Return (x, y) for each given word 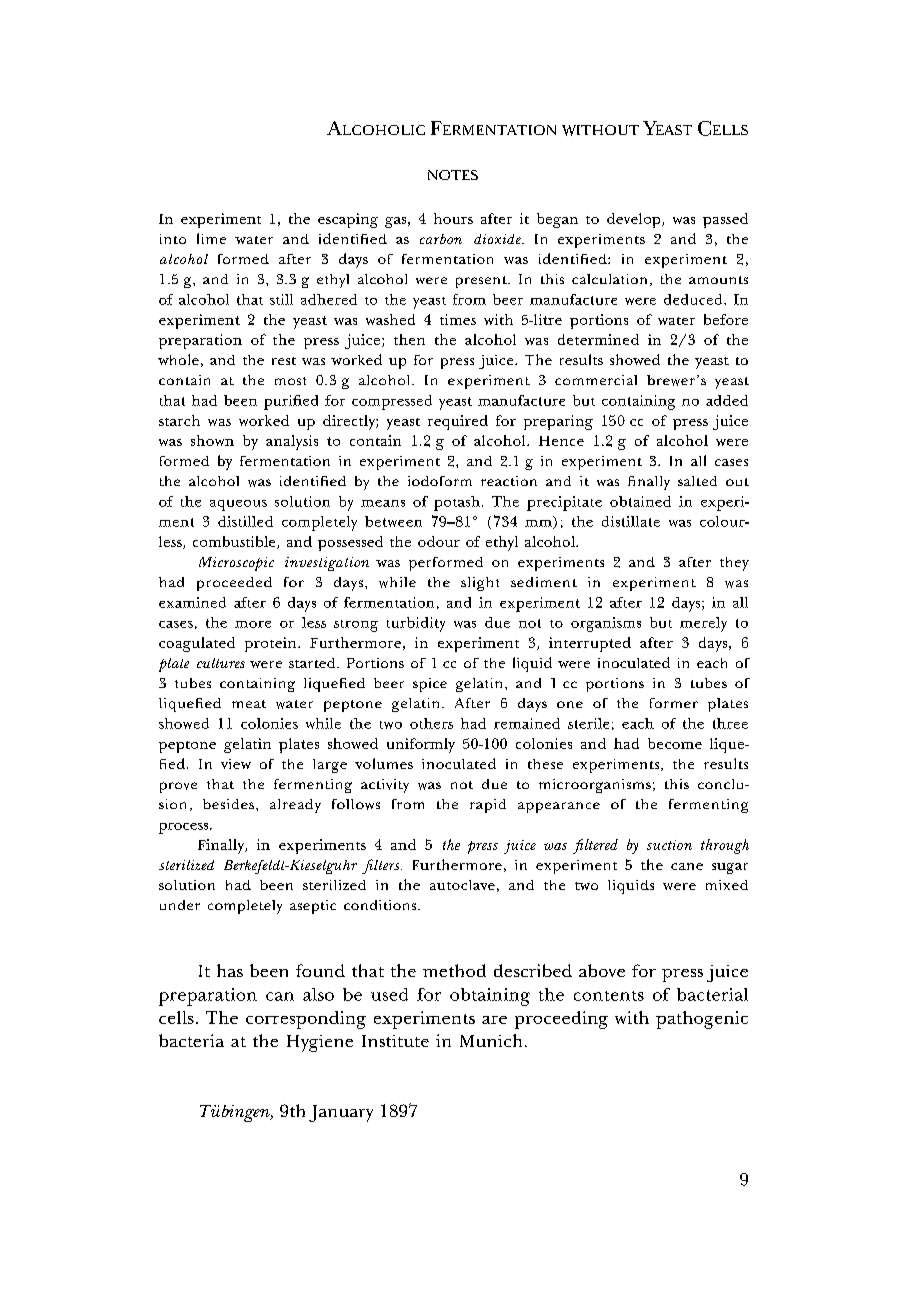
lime (211, 238)
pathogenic (702, 1020)
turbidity (416, 624)
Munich (491, 1040)
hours (453, 218)
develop (635, 220)
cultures (221, 663)
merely (703, 624)
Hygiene (320, 1043)
